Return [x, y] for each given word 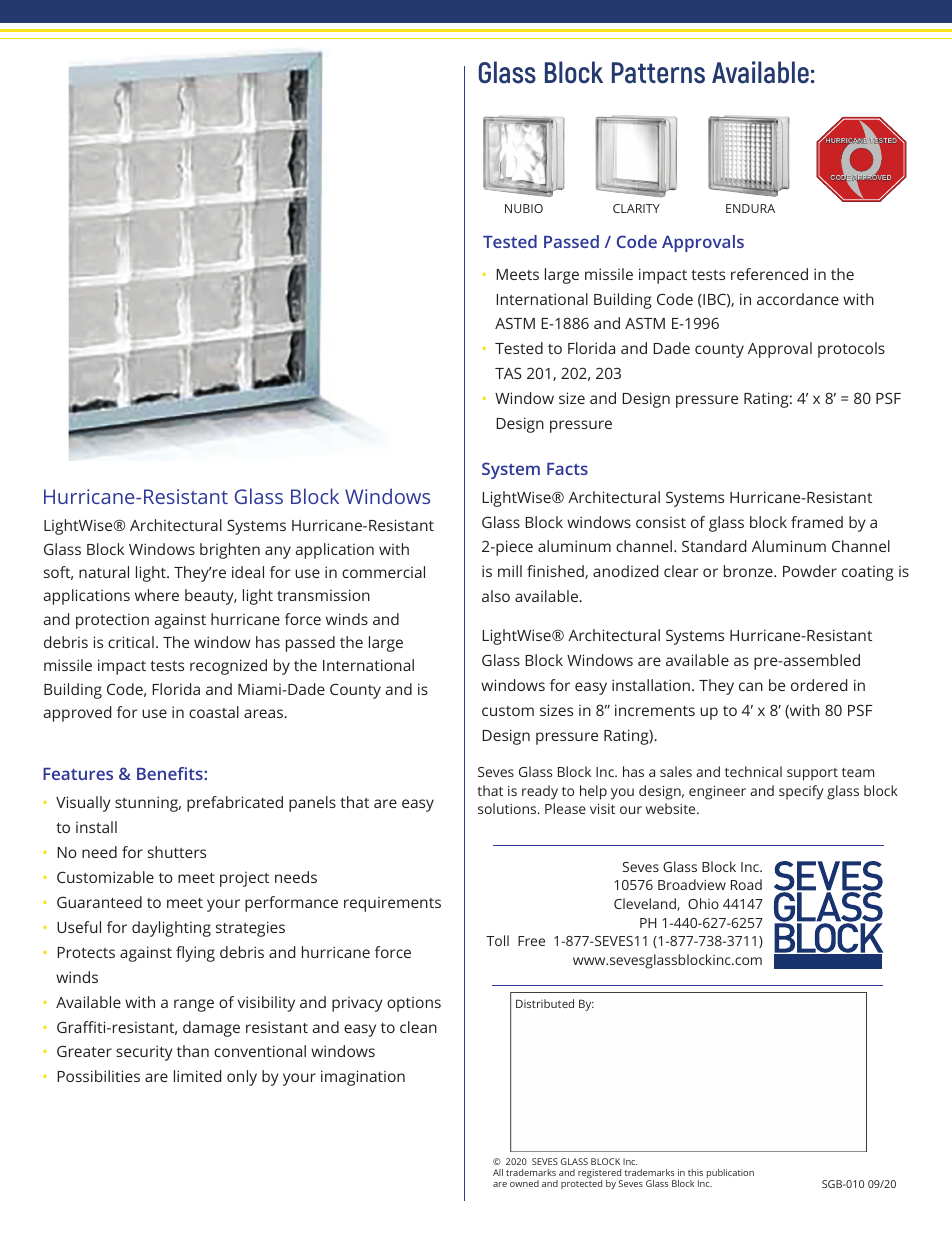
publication [730, 1173]
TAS [508, 373]
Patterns [658, 73]
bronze [749, 571]
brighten [230, 551]
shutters [177, 852]
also [496, 596]
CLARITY [636, 208]
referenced [769, 274]
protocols [851, 350]
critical [131, 642]
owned [524, 1183]
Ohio [703, 903]
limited [197, 1076]
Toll [497, 940]
